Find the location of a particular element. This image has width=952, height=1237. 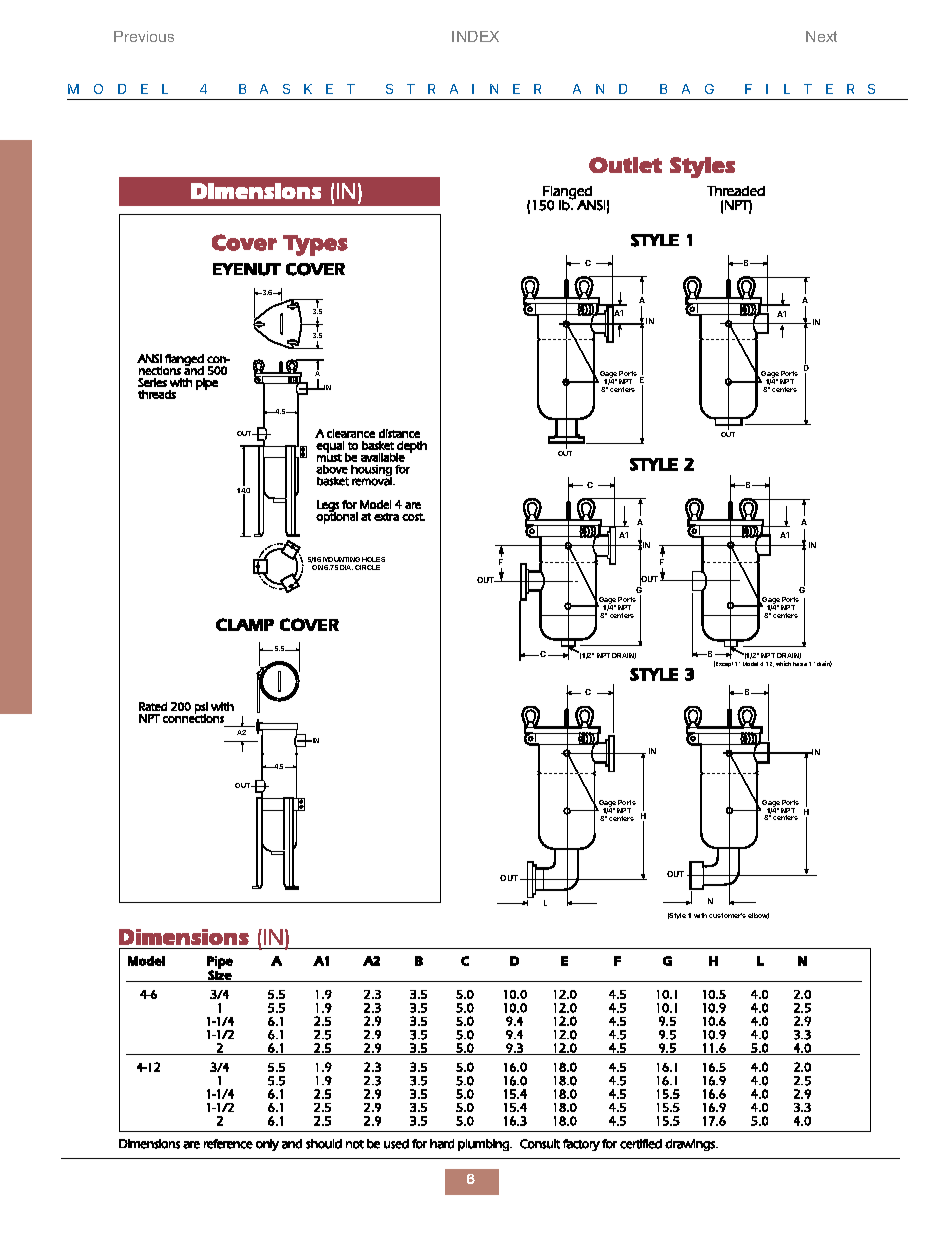

Next is located at coordinates (821, 36).
